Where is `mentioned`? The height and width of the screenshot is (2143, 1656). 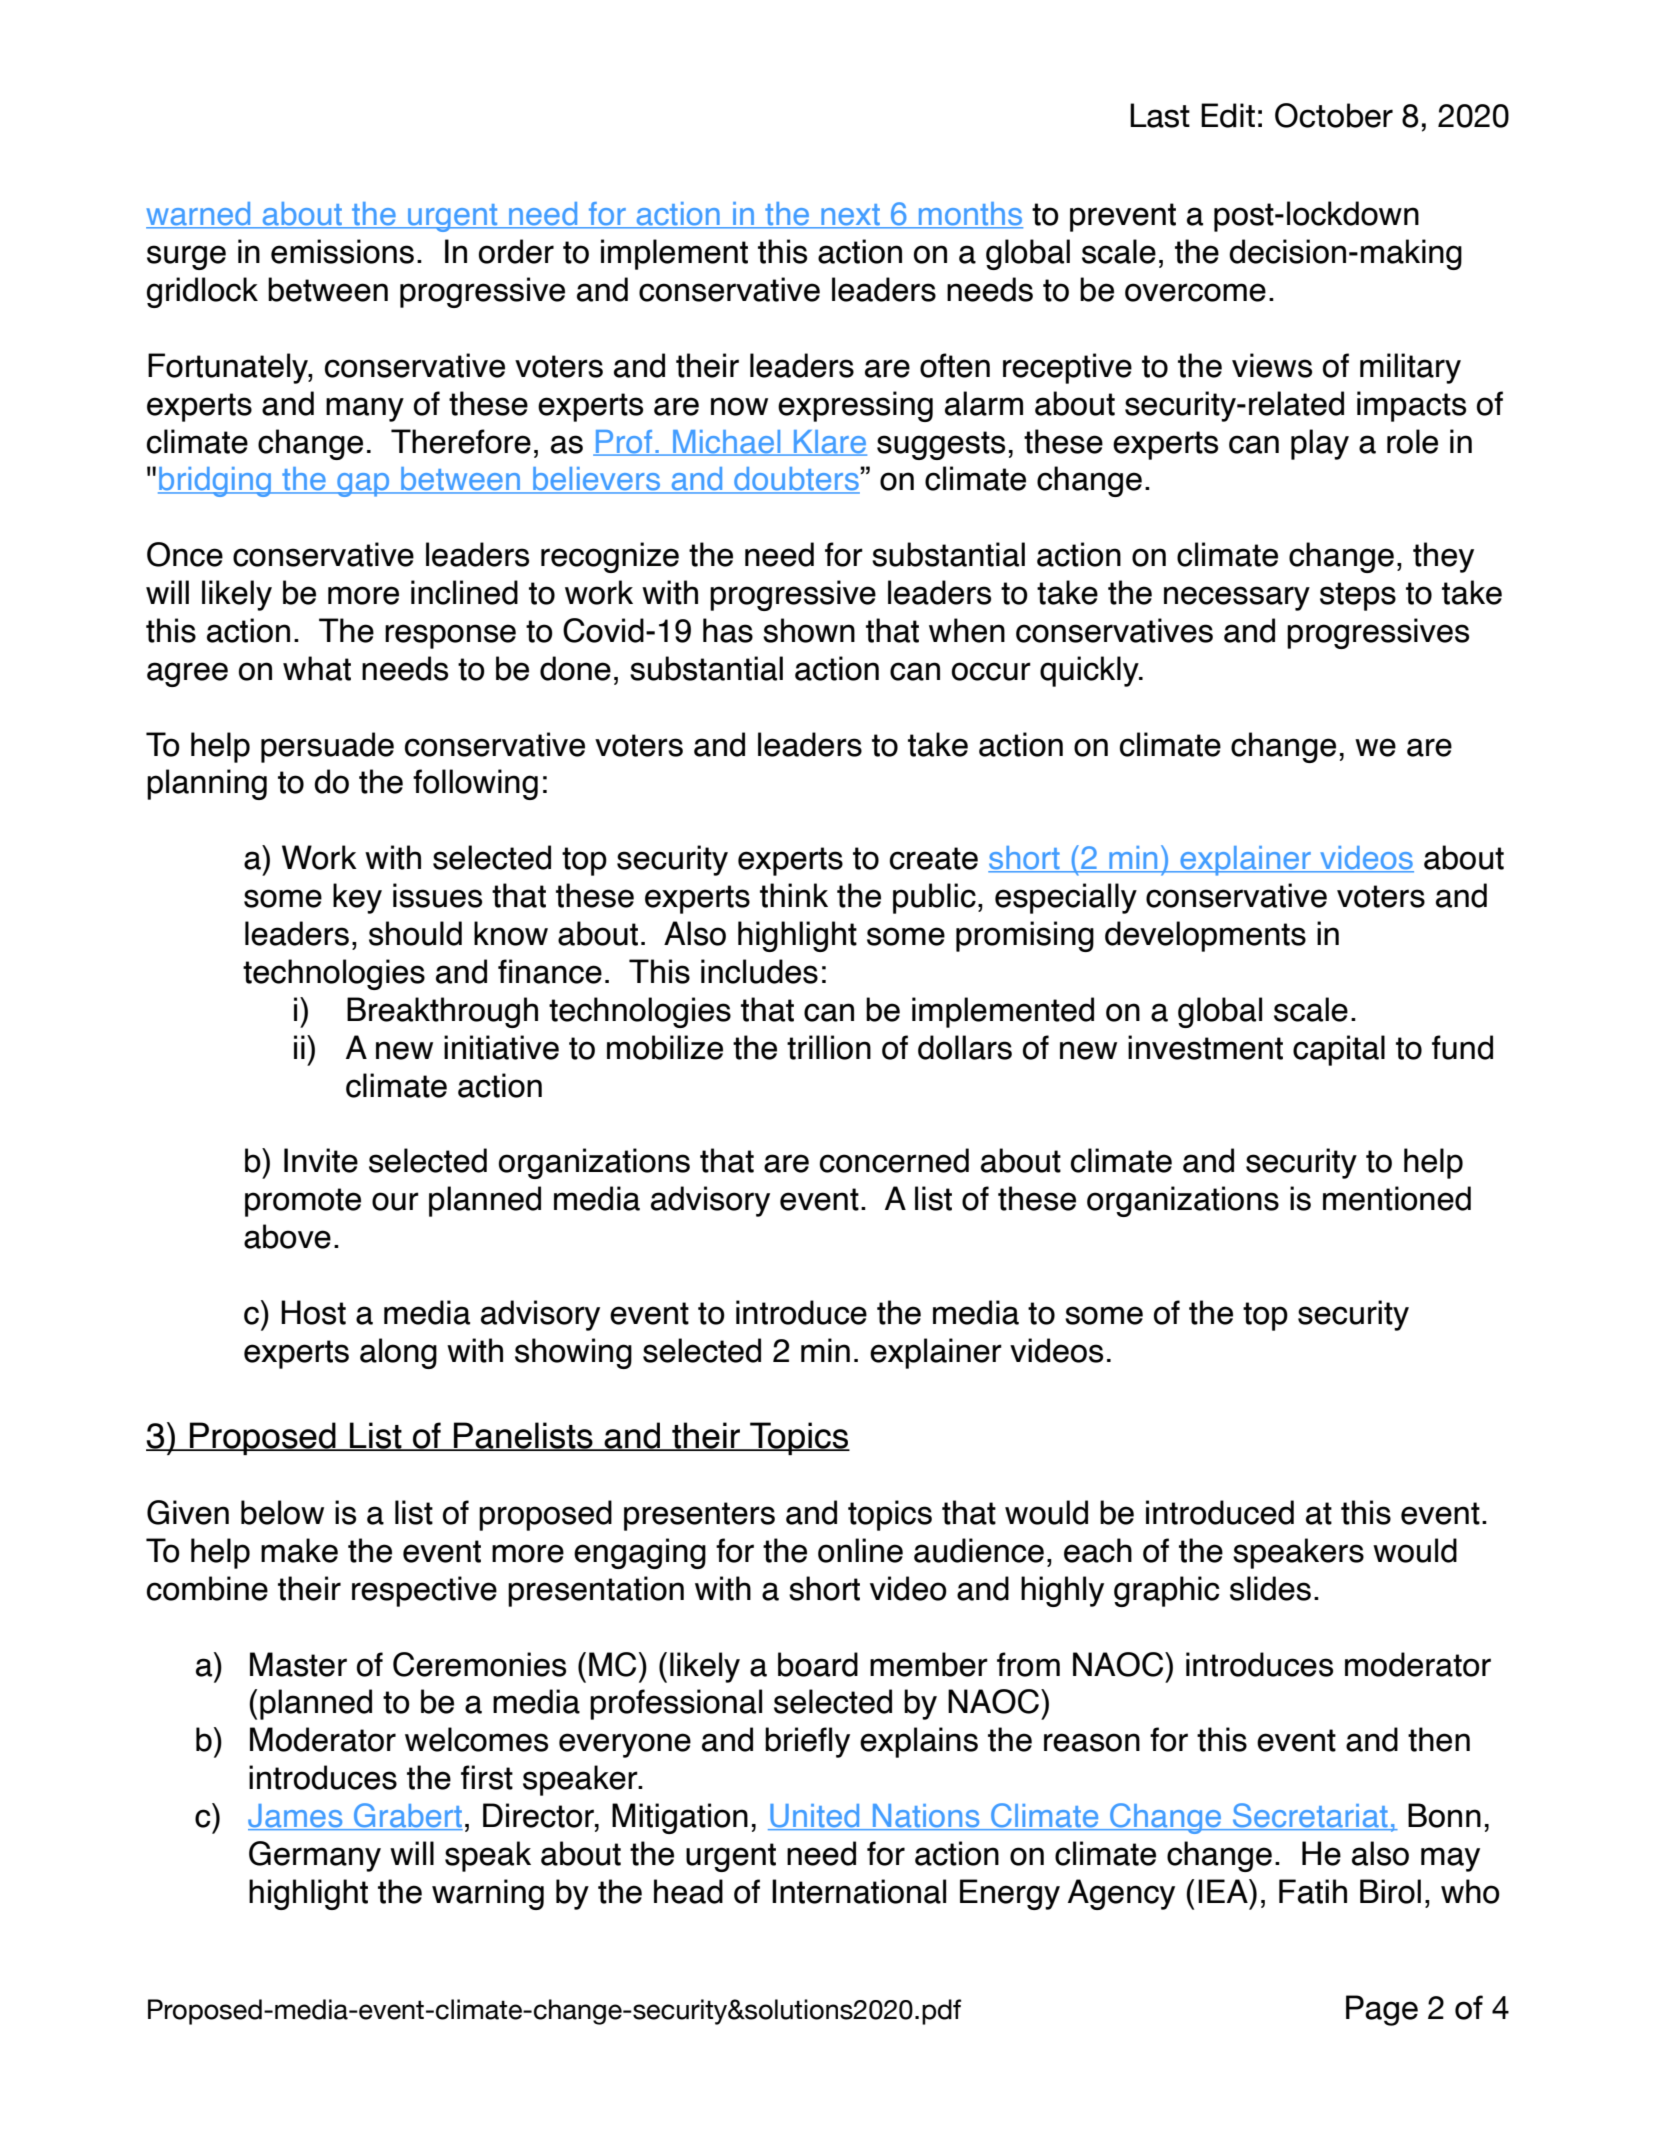 mentioned is located at coordinates (1397, 1198).
